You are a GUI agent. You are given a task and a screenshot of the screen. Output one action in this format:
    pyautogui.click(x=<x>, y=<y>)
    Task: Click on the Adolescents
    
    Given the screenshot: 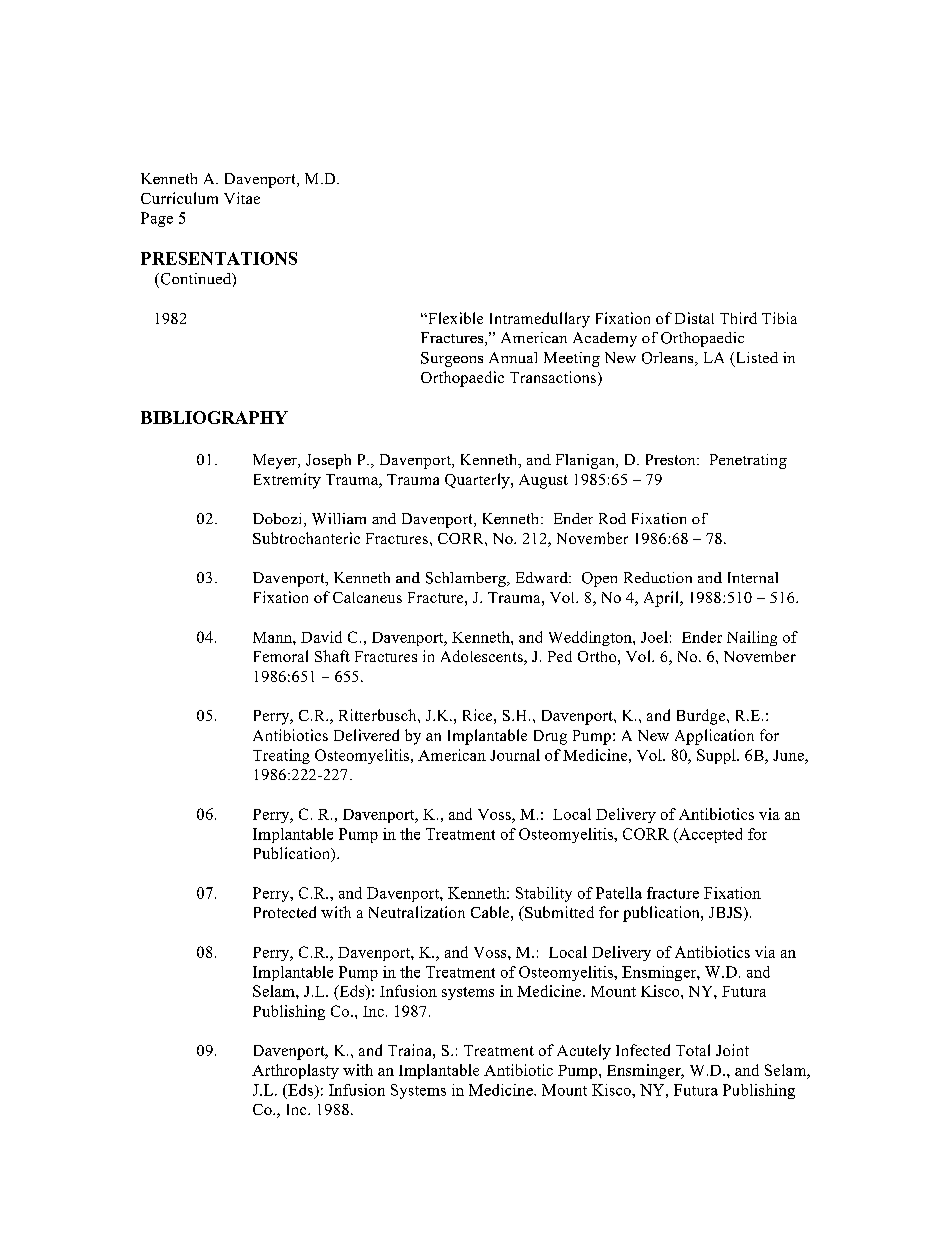 What is the action you would take?
    pyautogui.click(x=483, y=657)
